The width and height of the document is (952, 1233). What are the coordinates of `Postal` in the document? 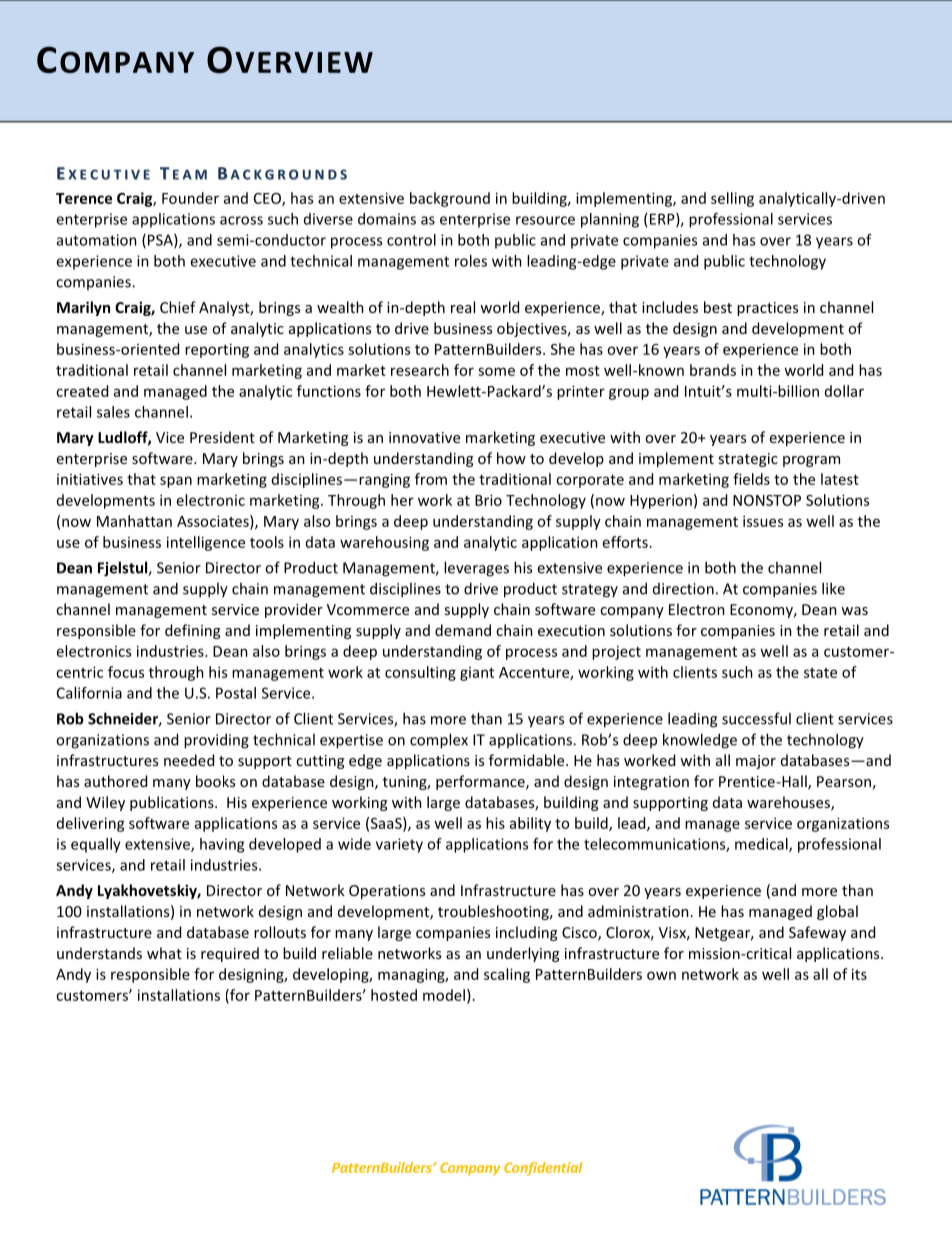 It's located at (236, 693).
